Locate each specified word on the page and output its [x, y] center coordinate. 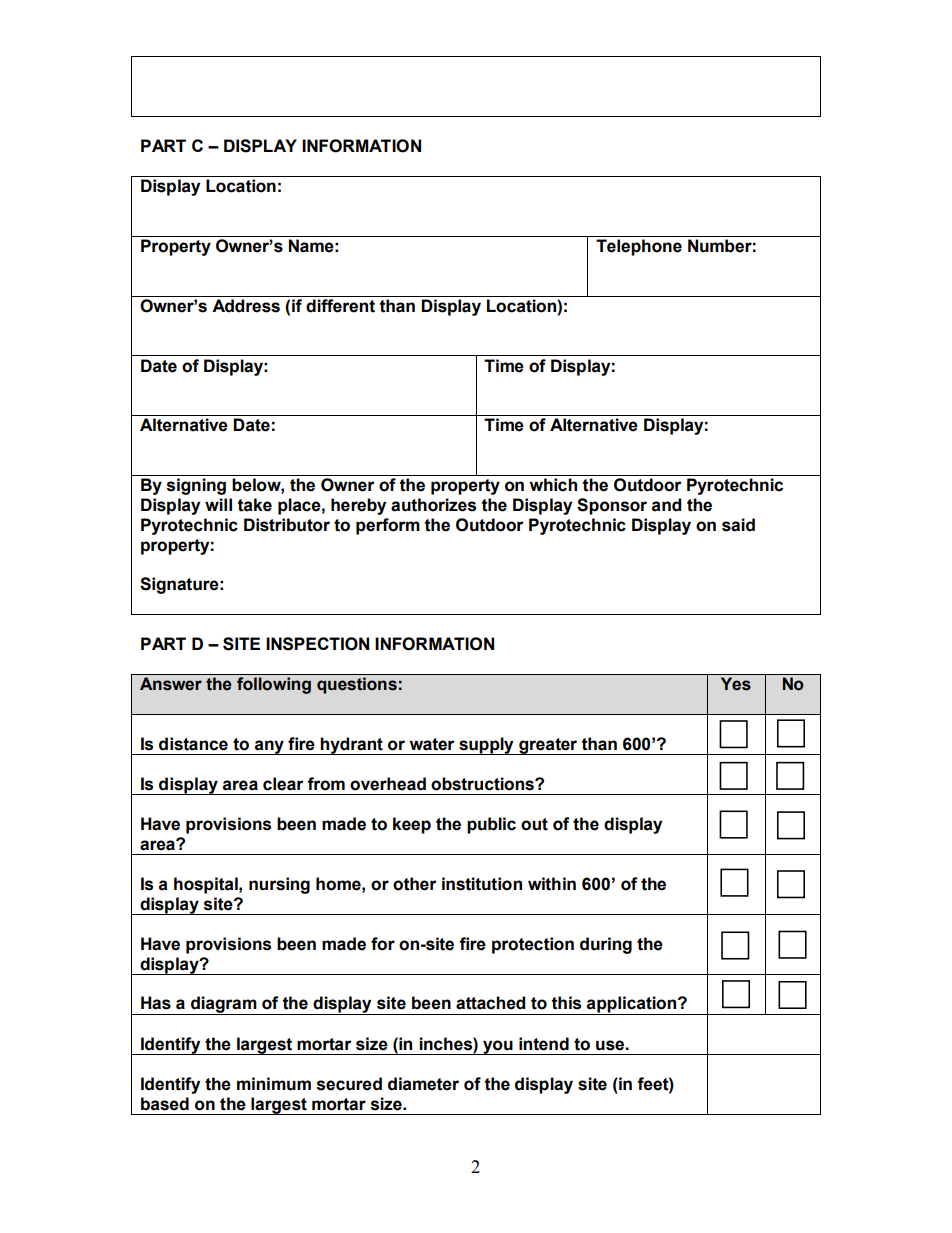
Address [246, 306]
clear [283, 784]
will [218, 504]
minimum [274, 1084]
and [666, 505]
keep [412, 825]
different [340, 306]
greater [548, 746]
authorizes [433, 505]
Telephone [639, 247]
